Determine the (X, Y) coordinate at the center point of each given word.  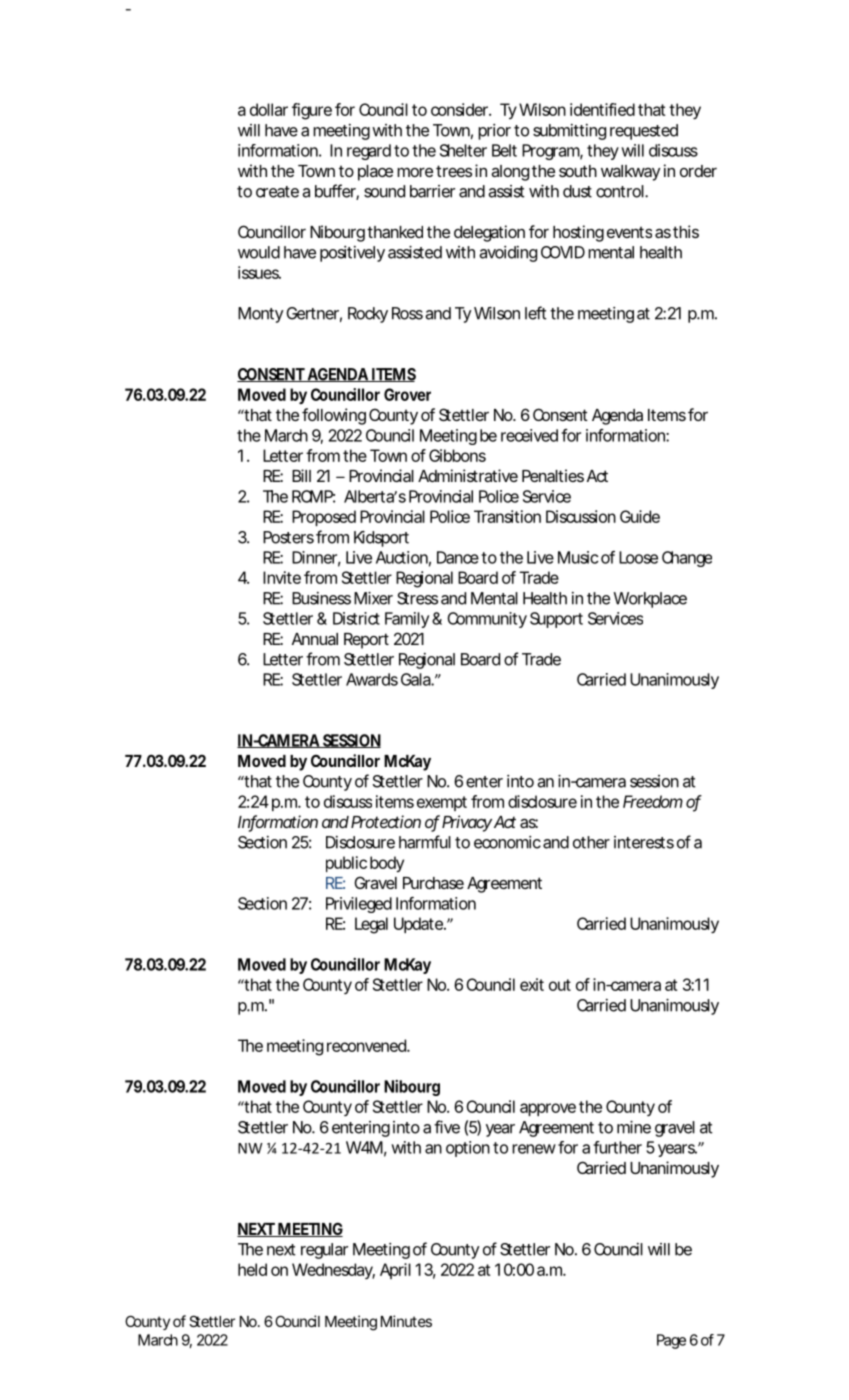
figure (312, 111)
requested (644, 132)
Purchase (433, 883)
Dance (458, 557)
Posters (288, 537)
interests (644, 842)
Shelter (463, 150)
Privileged (359, 905)
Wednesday (333, 1271)
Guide (640, 516)
